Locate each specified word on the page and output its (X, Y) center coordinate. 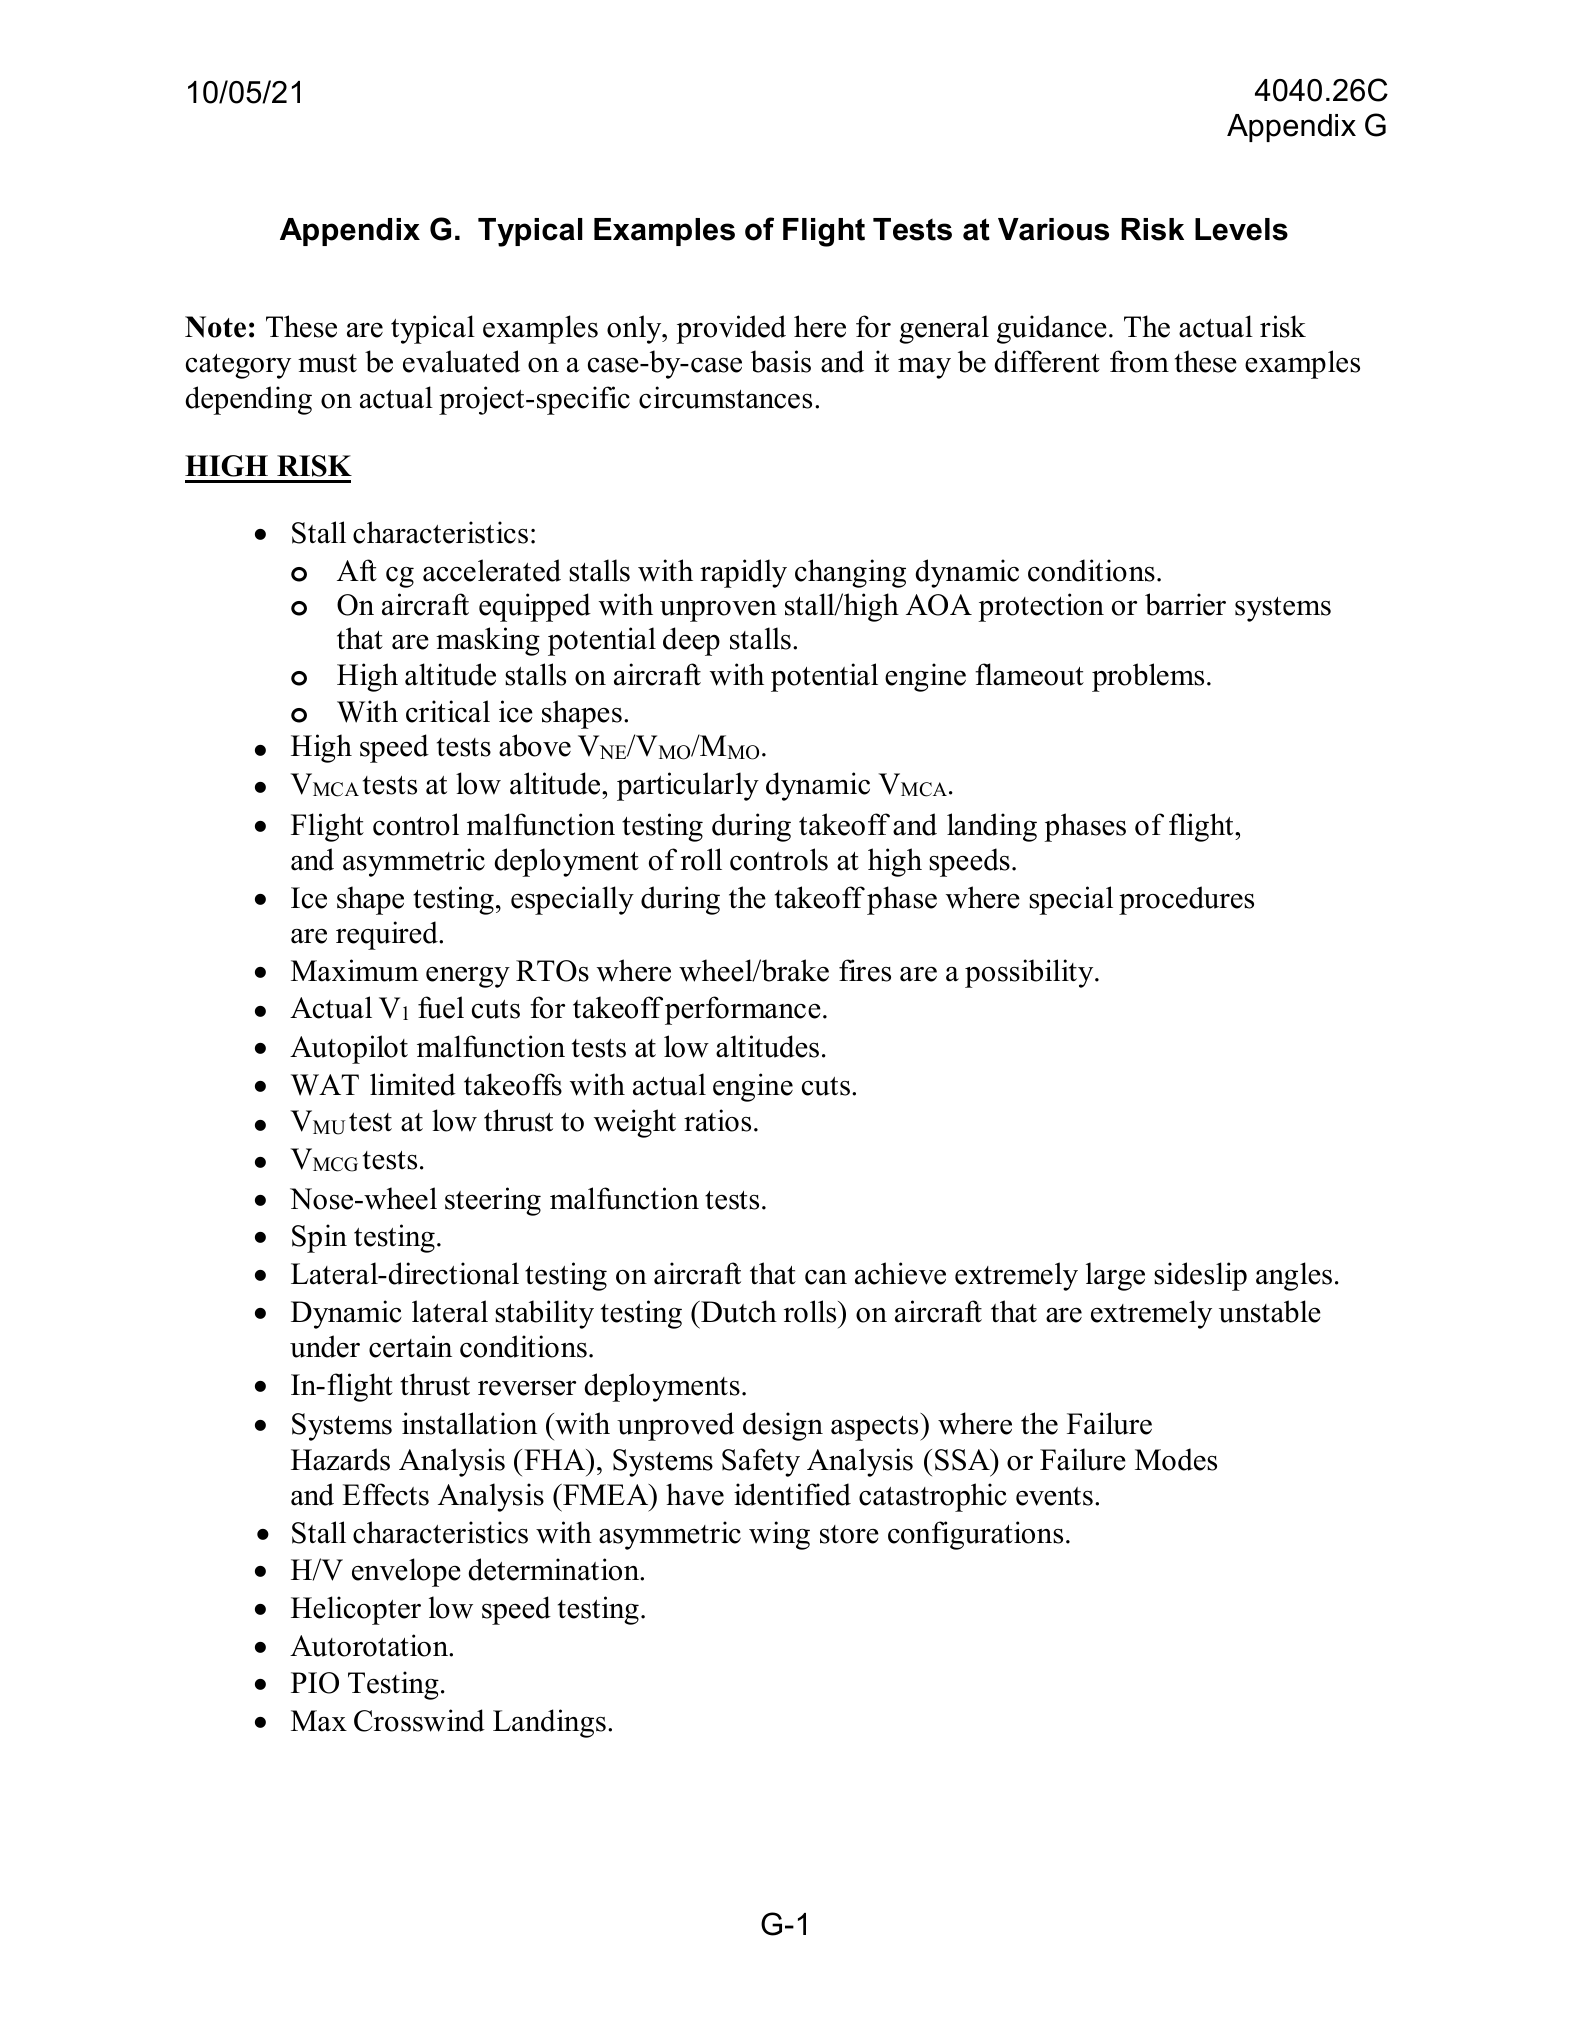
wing (779, 1535)
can (826, 1277)
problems (1148, 677)
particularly (688, 786)
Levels (1241, 229)
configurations (975, 1535)
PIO (315, 1683)
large (1115, 1276)
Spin (319, 1238)
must (327, 363)
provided (731, 329)
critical (448, 711)
